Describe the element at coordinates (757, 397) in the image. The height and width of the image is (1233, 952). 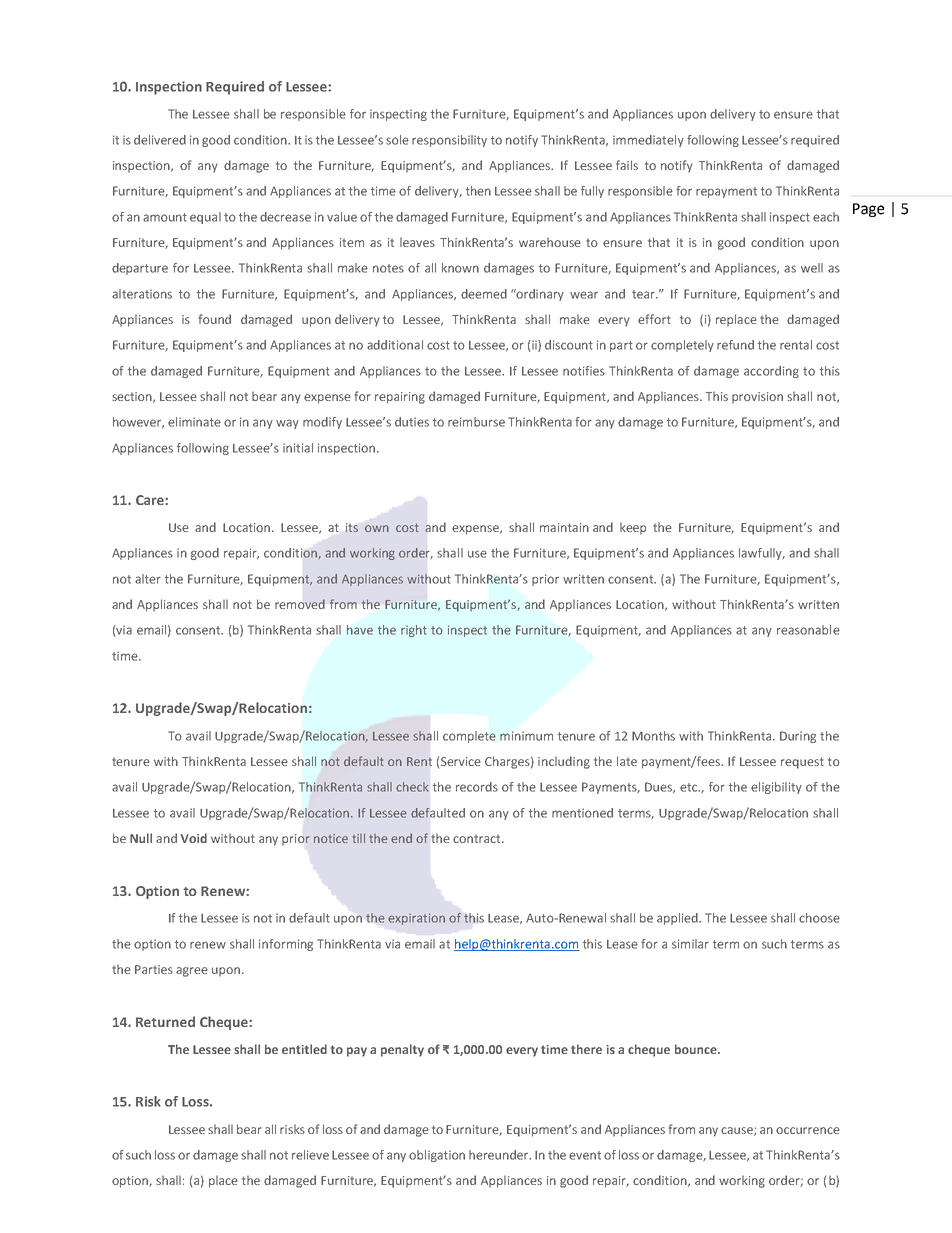
I see `provision` at that location.
